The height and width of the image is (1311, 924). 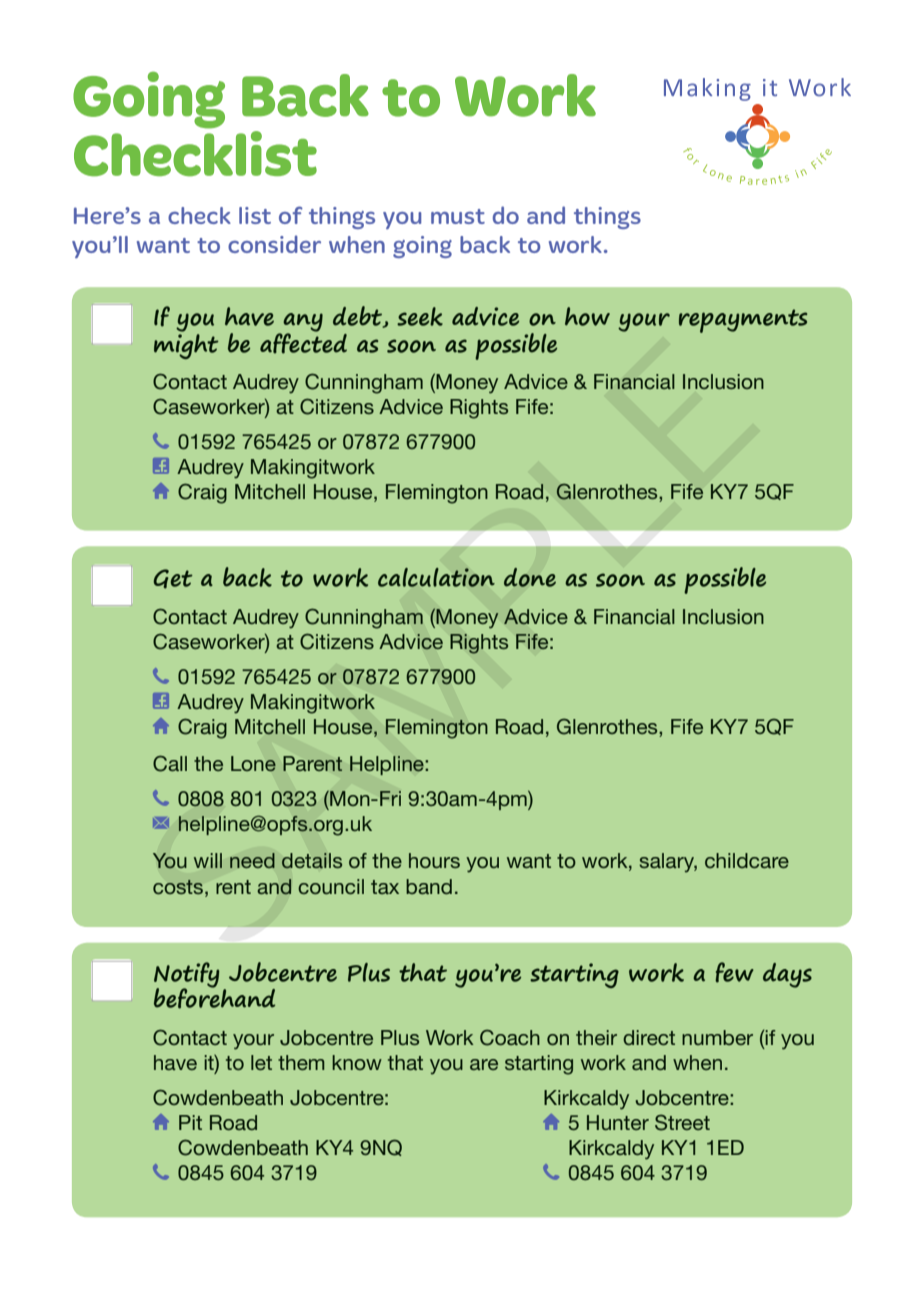 I want to click on done, so click(x=530, y=577).
